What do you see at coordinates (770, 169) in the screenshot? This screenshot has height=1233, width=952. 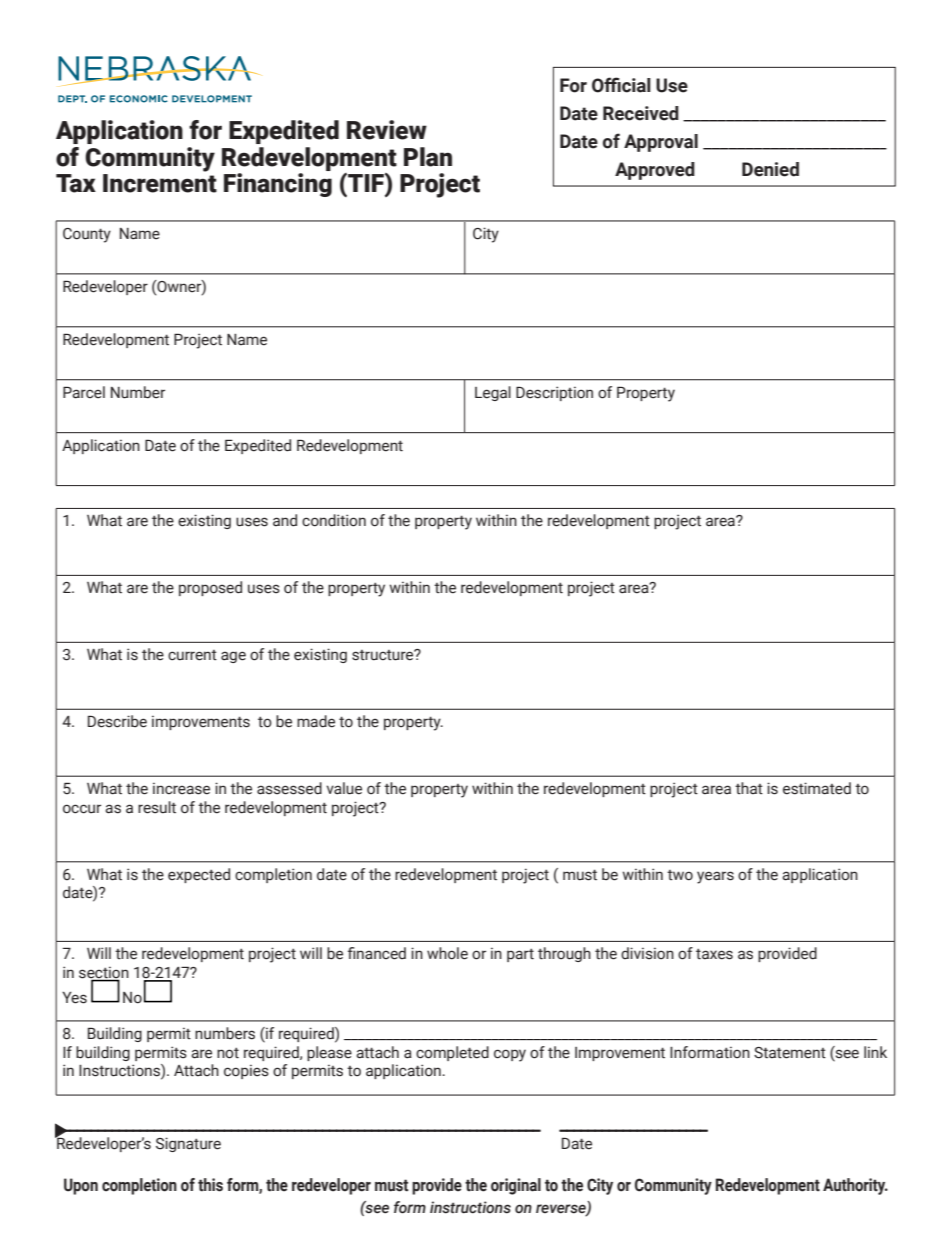 I see `Denied` at bounding box center [770, 169].
